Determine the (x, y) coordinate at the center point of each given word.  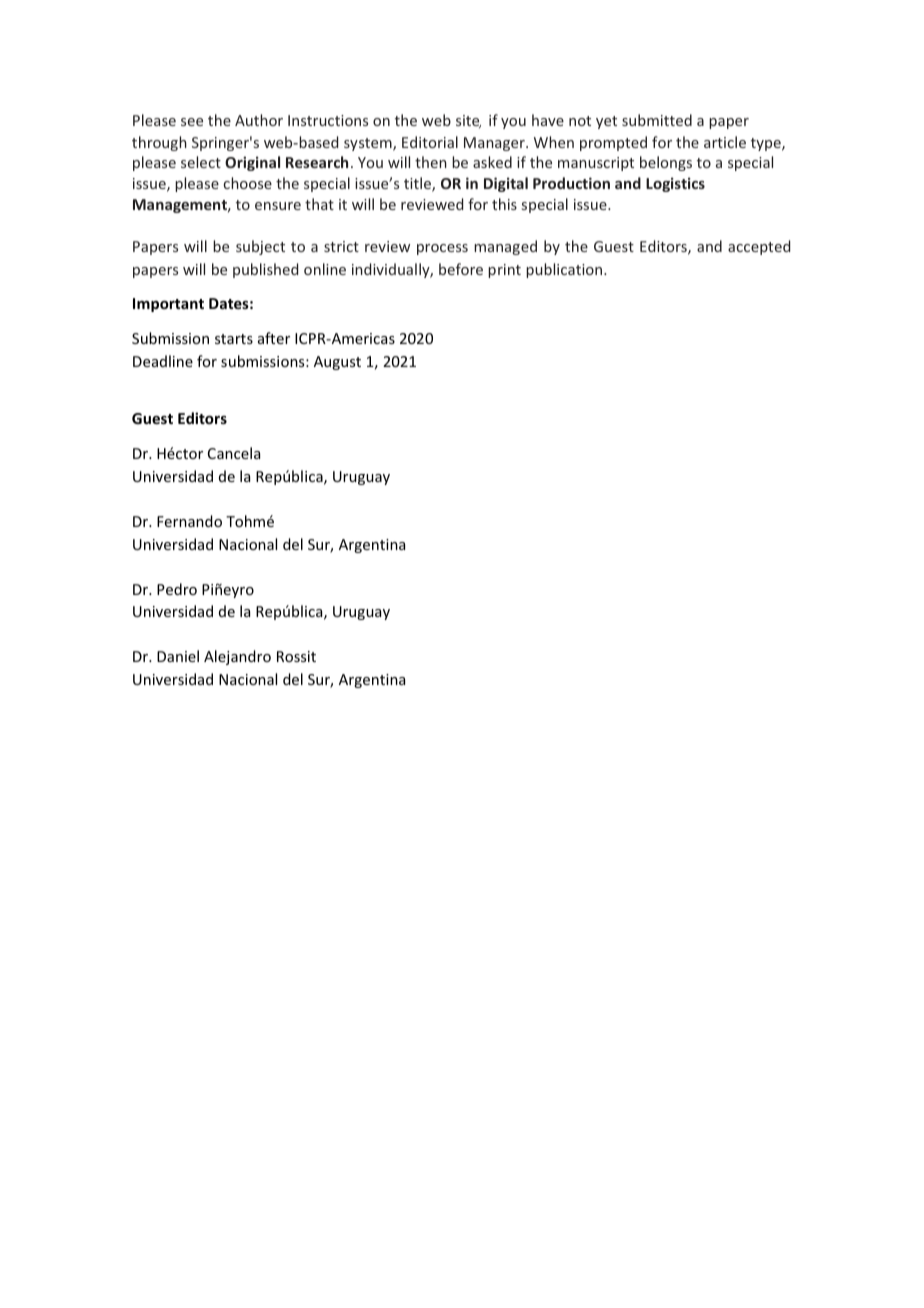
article (725, 142)
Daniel (178, 656)
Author (259, 120)
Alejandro (237, 657)
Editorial (430, 142)
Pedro (177, 589)
